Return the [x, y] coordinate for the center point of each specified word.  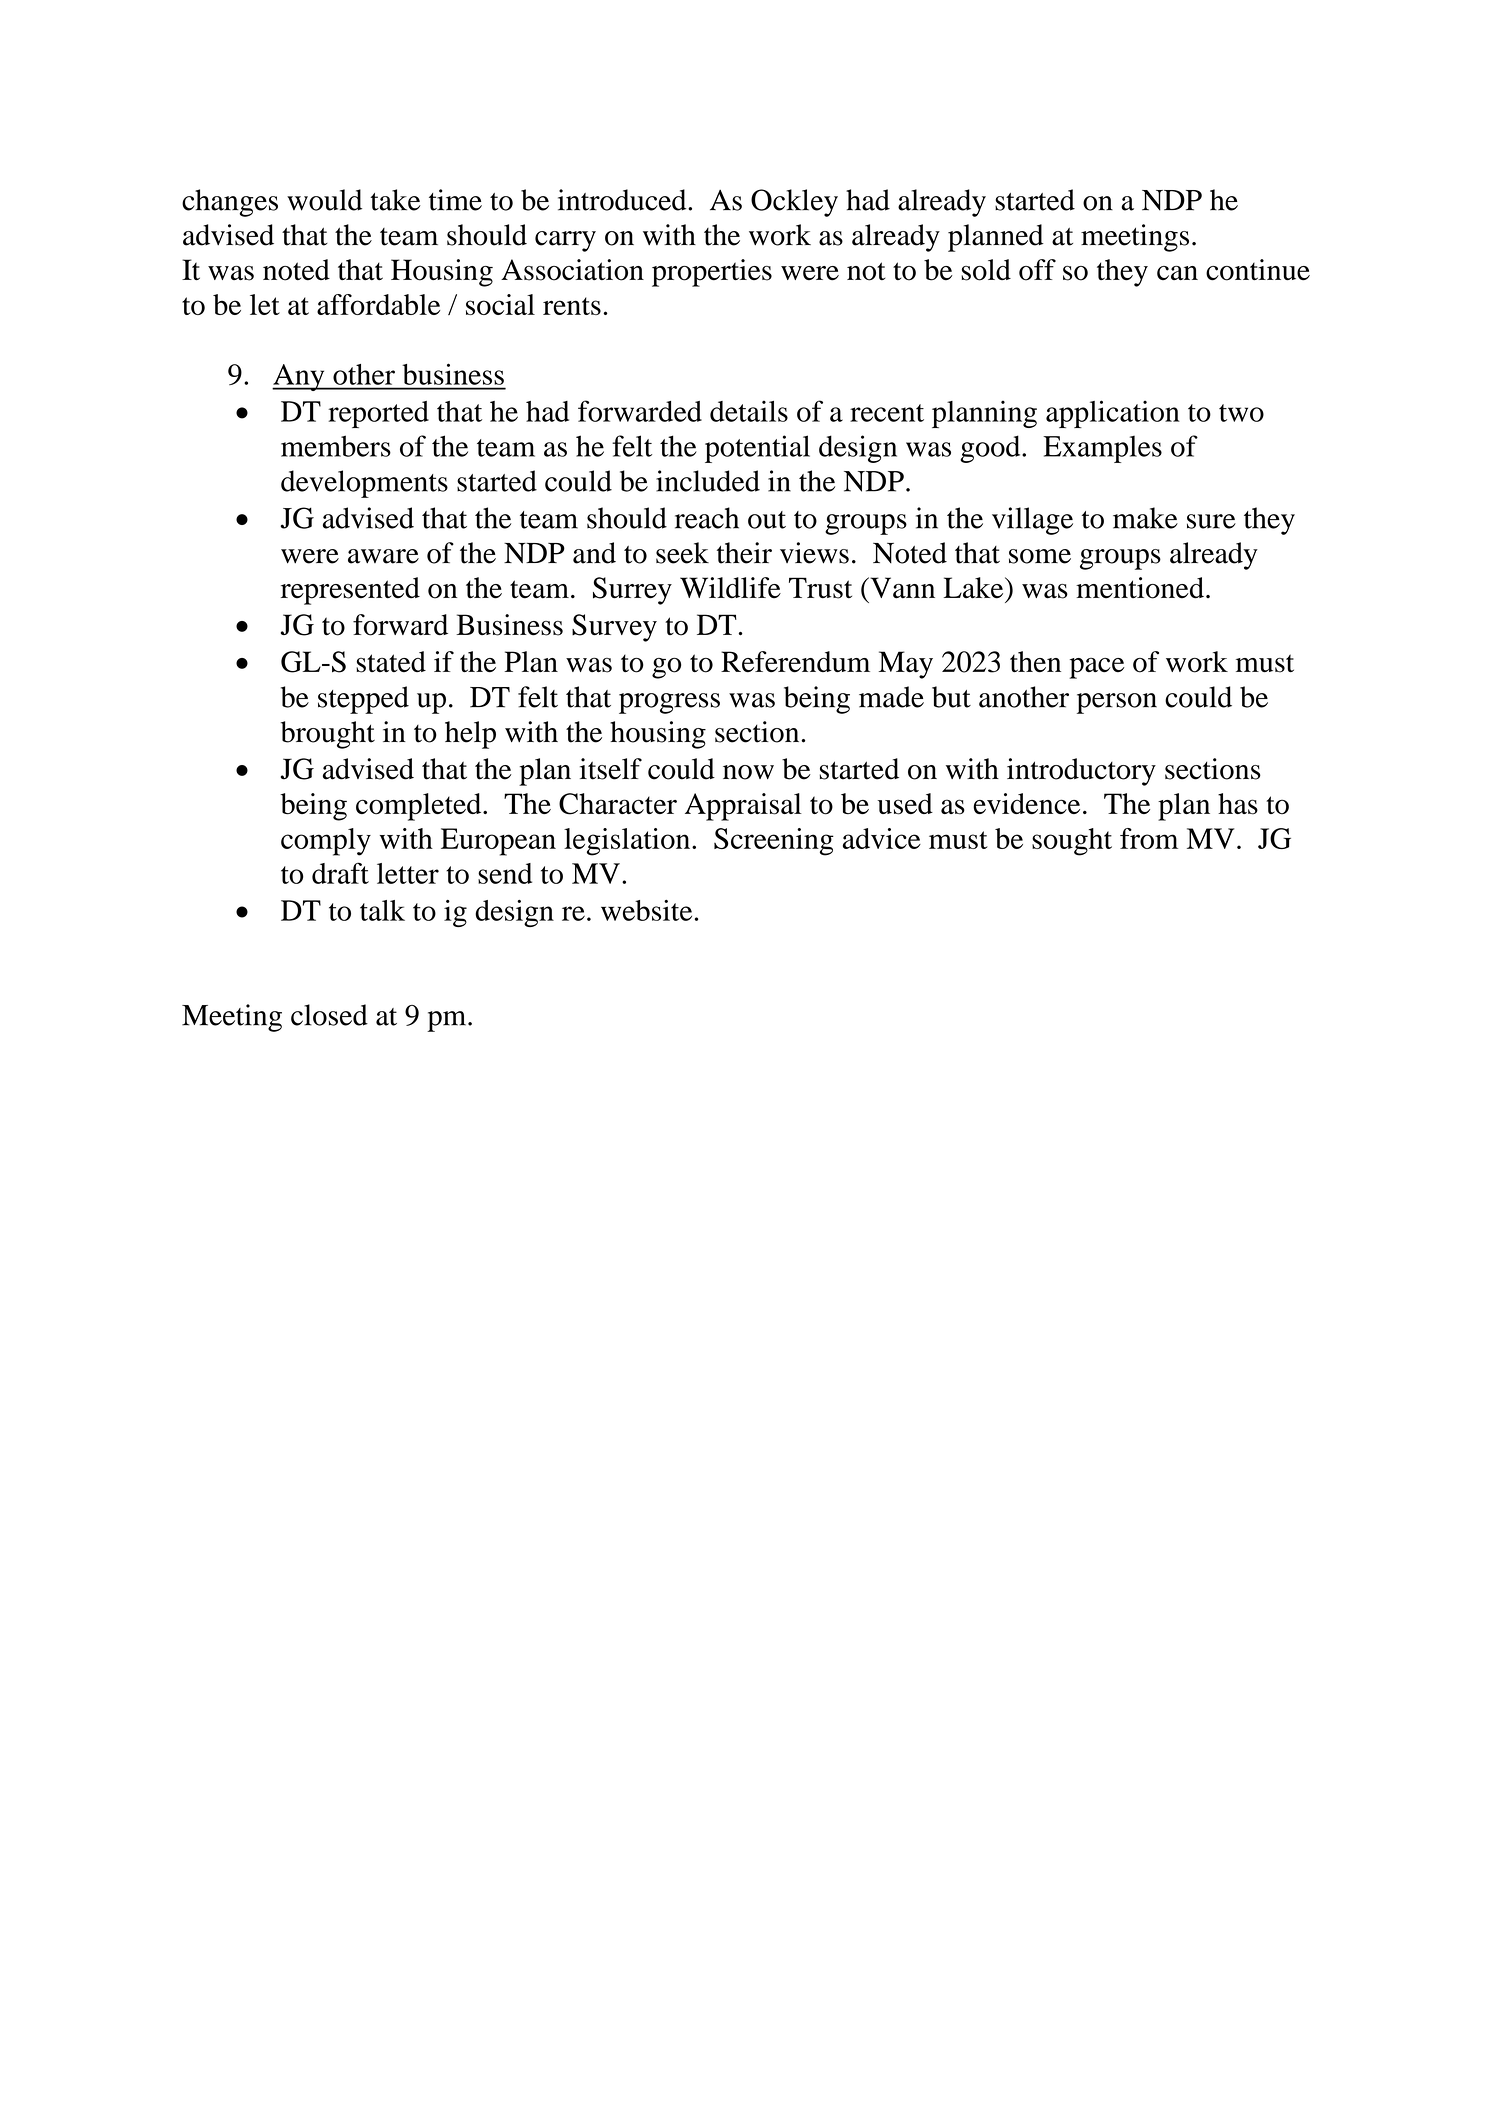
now [748, 772]
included [708, 481]
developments [364, 484]
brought [328, 735]
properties [712, 273]
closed [329, 1015]
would [324, 200]
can [1177, 273]
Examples [1102, 449]
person [1117, 703]
